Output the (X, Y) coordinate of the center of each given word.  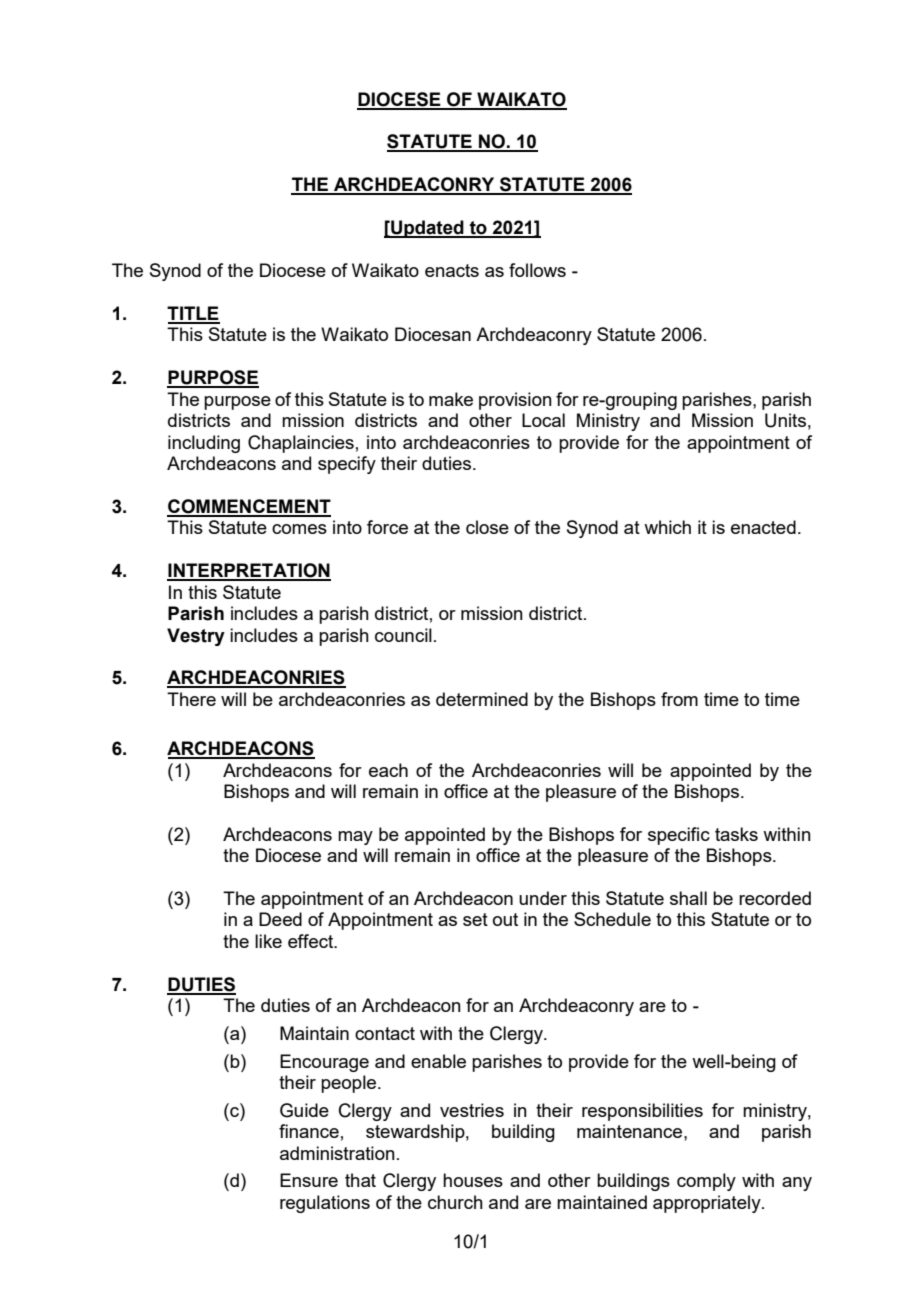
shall (688, 898)
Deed (280, 919)
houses (473, 1180)
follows (537, 270)
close (487, 527)
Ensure (309, 1180)
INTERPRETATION (249, 571)
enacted (763, 527)
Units (785, 420)
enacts (452, 270)
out (505, 919)
